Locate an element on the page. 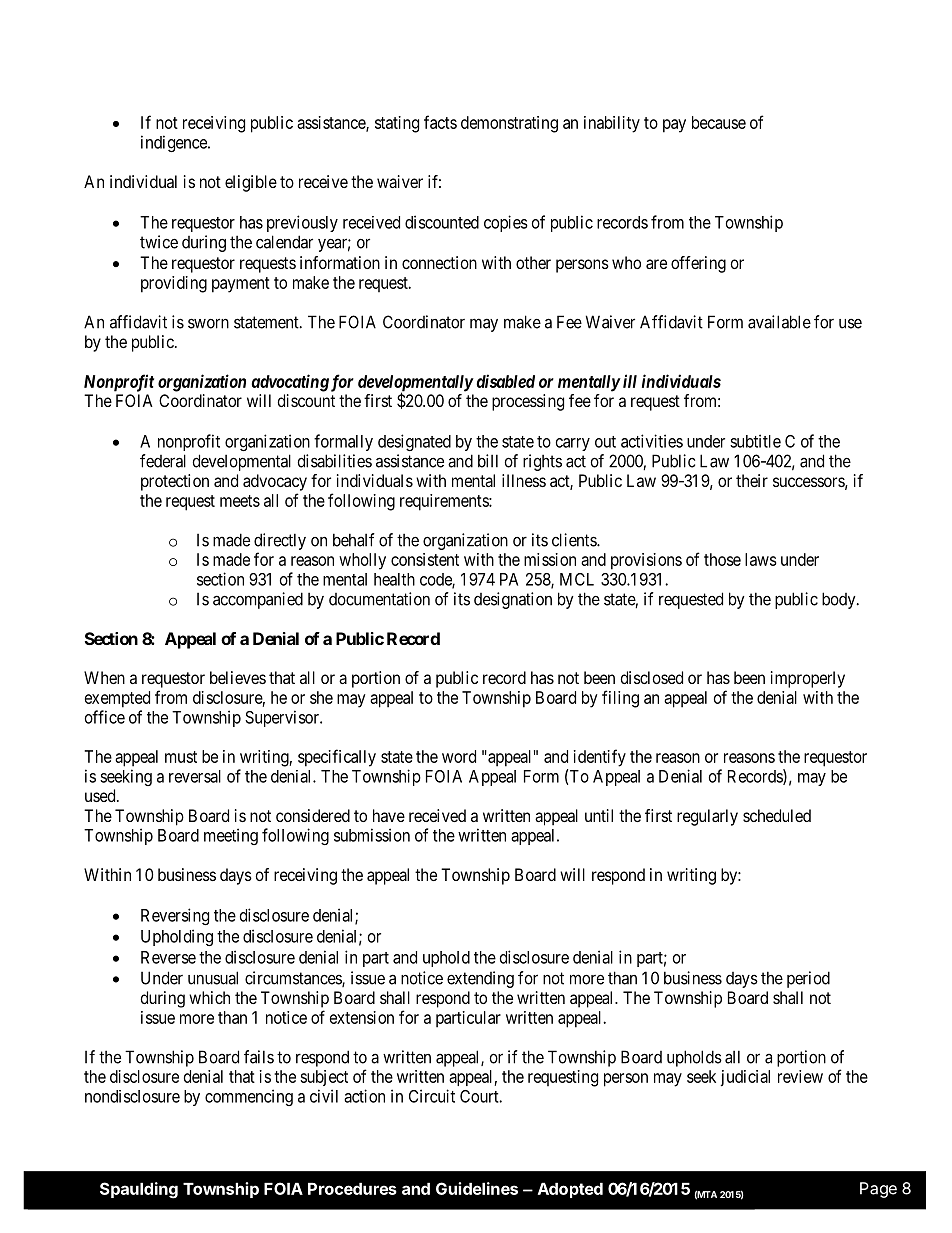 The width and height of the document is (952, 1233). improperly is located at coordinates (808, 679).
